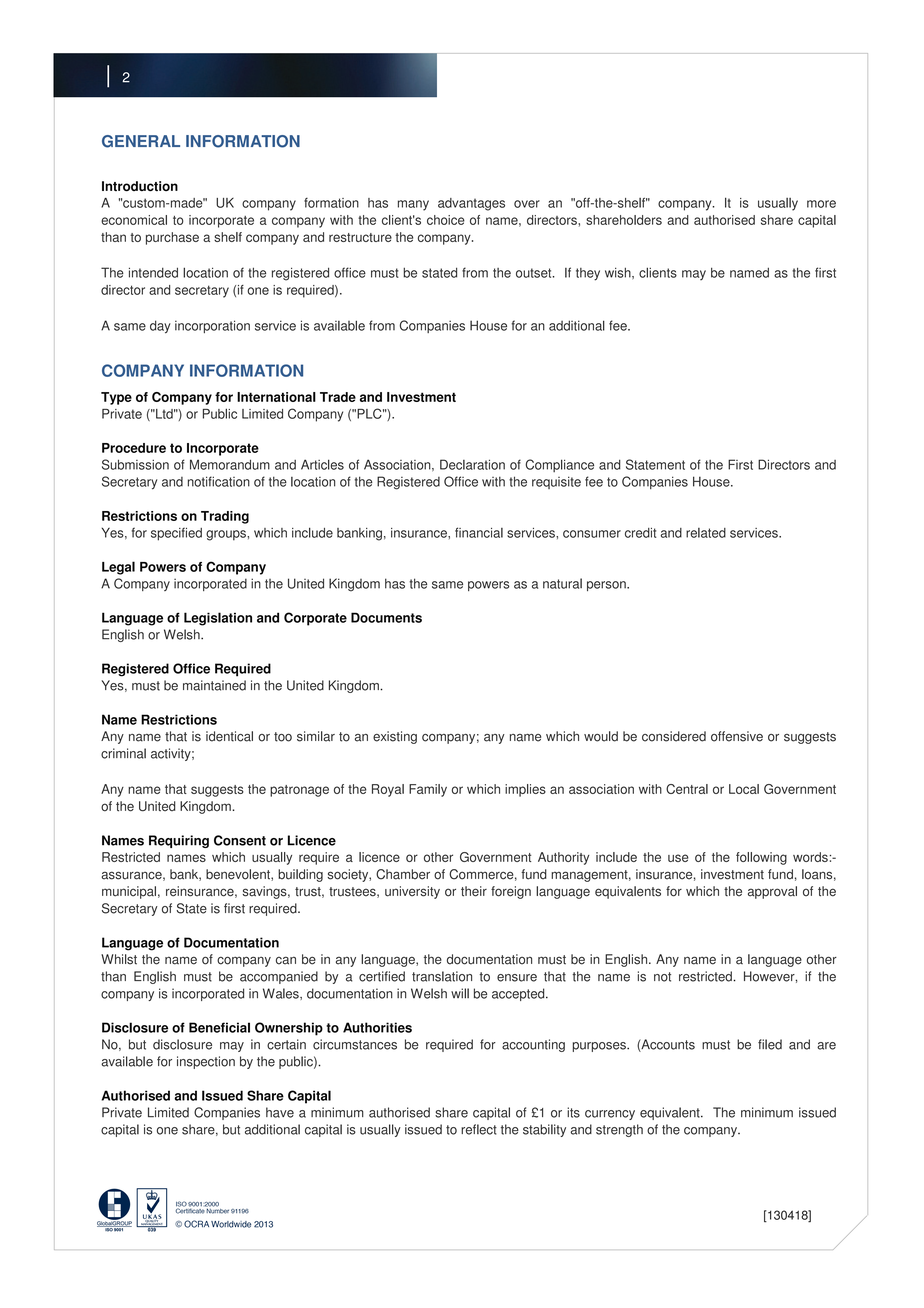  What do you see at coordinates (474, 891) in the image?
I see `their` at bounding box center [474, 891].
